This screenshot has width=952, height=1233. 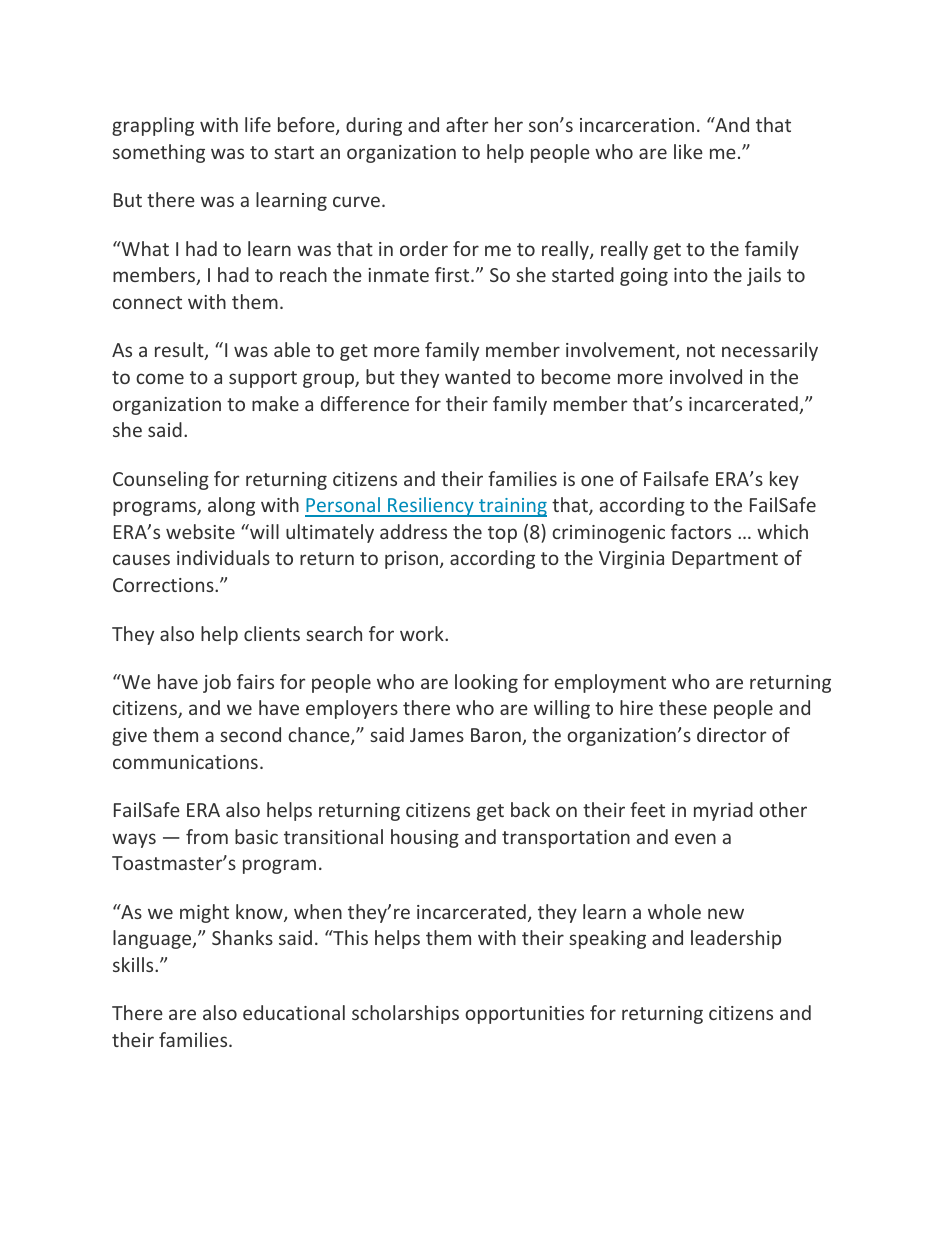 I want to click on like, so click(x=688, y=151).
